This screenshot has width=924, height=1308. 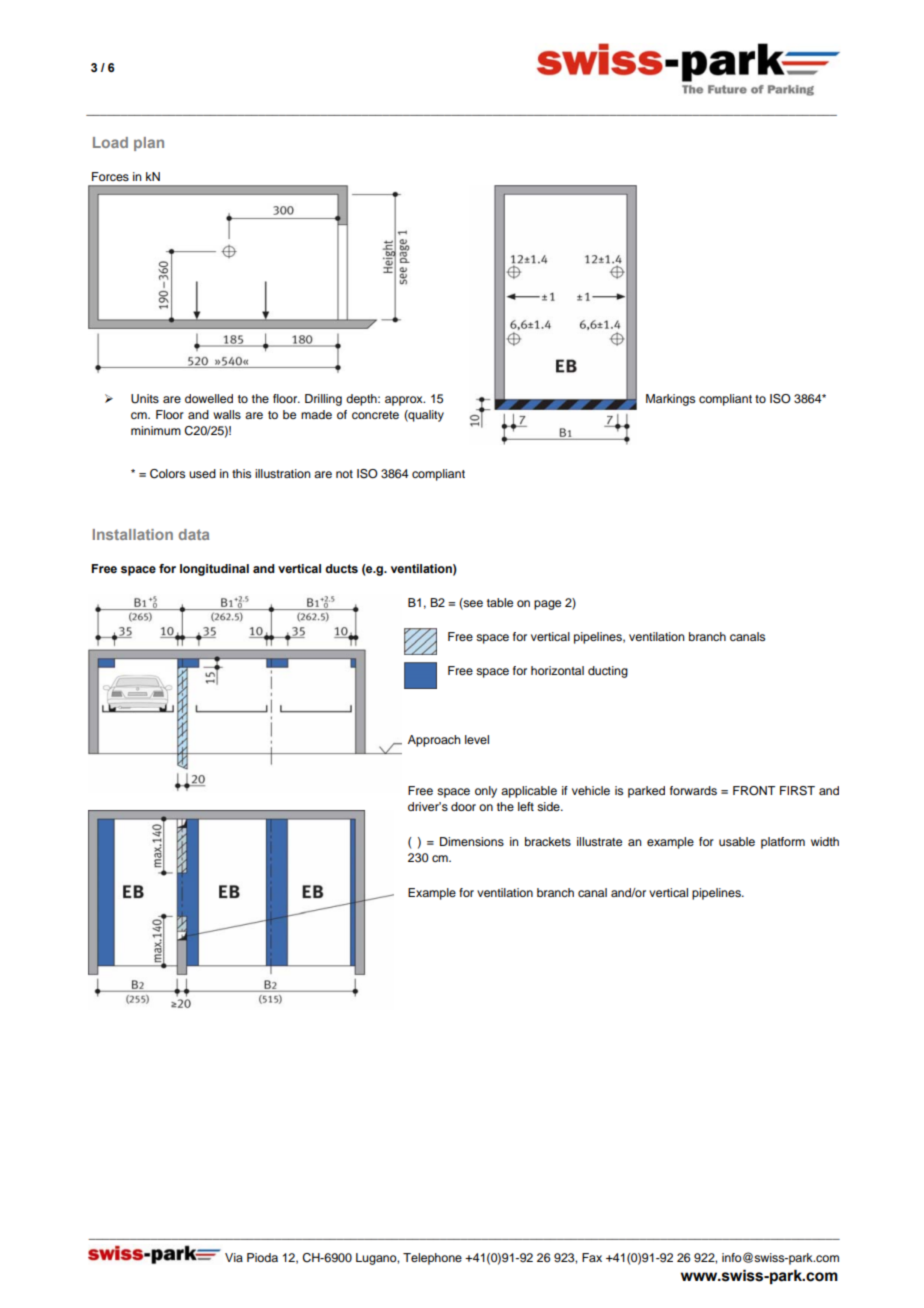 What do you see at coordinates (472, 841) in the screenshot?
I see `Dimensions` at bounding box center [472, 841].
